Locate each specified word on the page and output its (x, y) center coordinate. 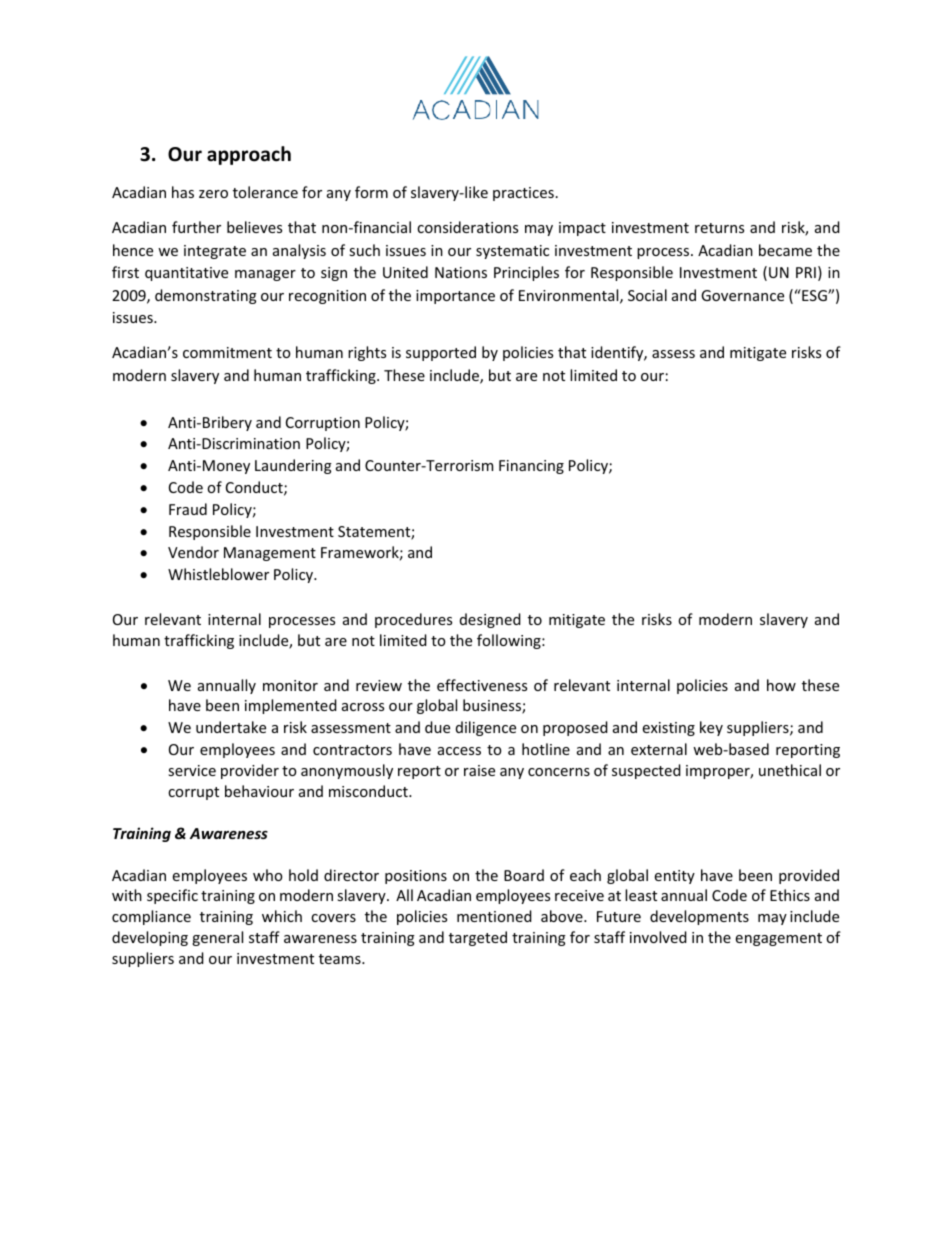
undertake (231, 727)
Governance (742, 295)
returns (719, 228)
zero (213, 194)
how (781, 685)
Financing (531, 467)
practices (523, 194)
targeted (478, 938)
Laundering (293, 466)
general (217, 938)
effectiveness (482, 685)
